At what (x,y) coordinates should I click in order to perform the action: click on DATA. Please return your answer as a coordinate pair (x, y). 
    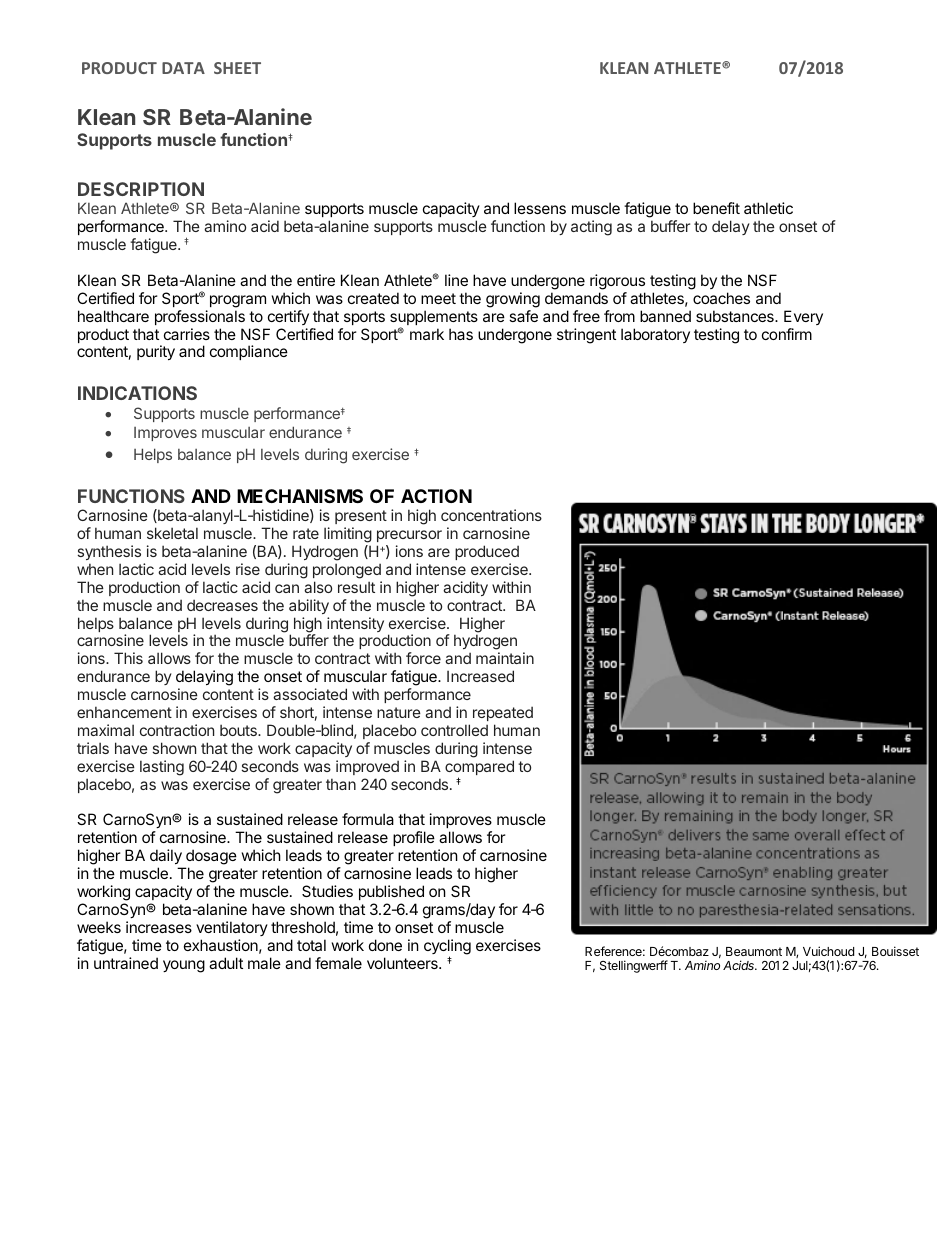
    Looking at the image, I should click on (183, 68).
